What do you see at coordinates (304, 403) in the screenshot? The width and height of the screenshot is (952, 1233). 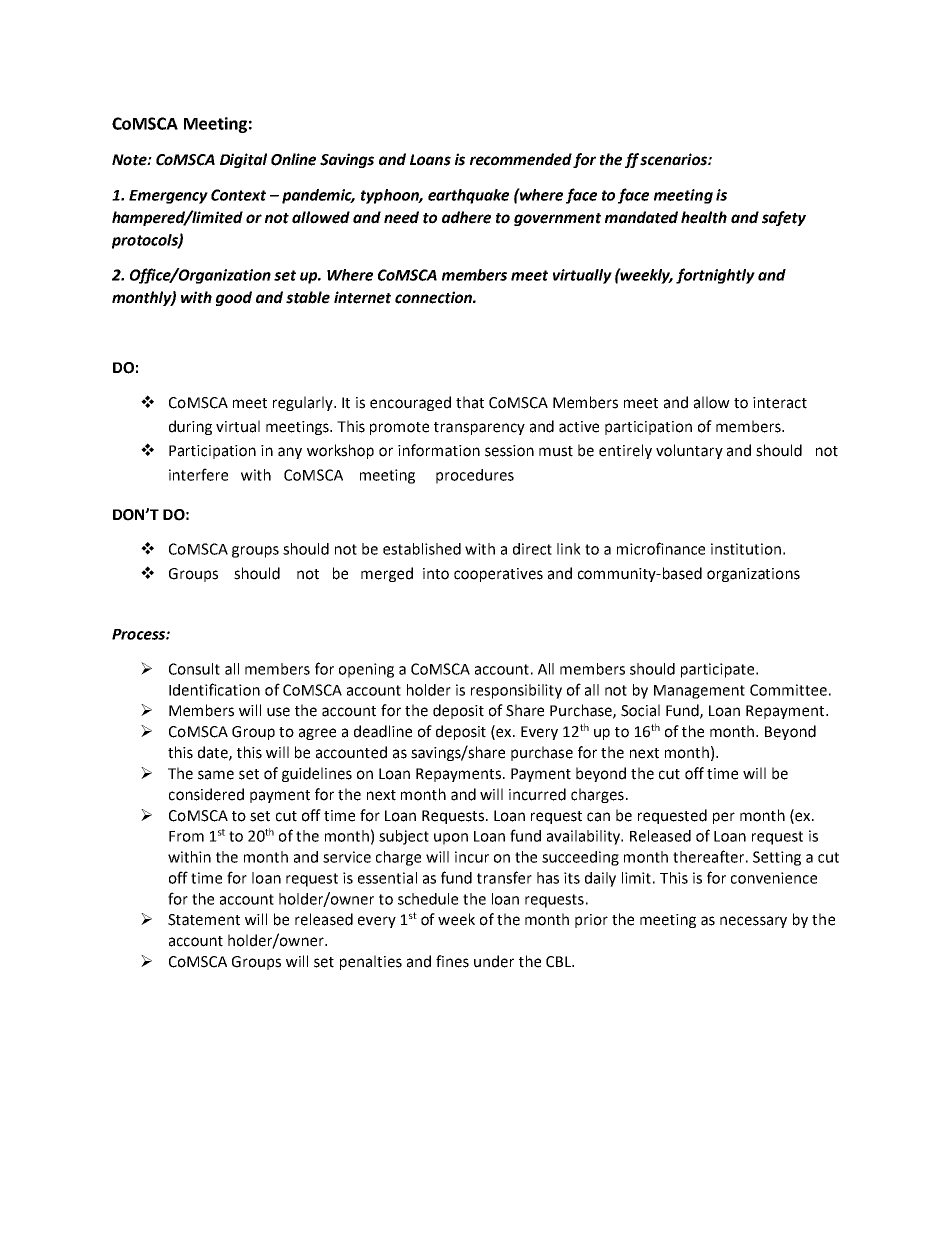 I see `regularly` at bounding box center [304, 403].
